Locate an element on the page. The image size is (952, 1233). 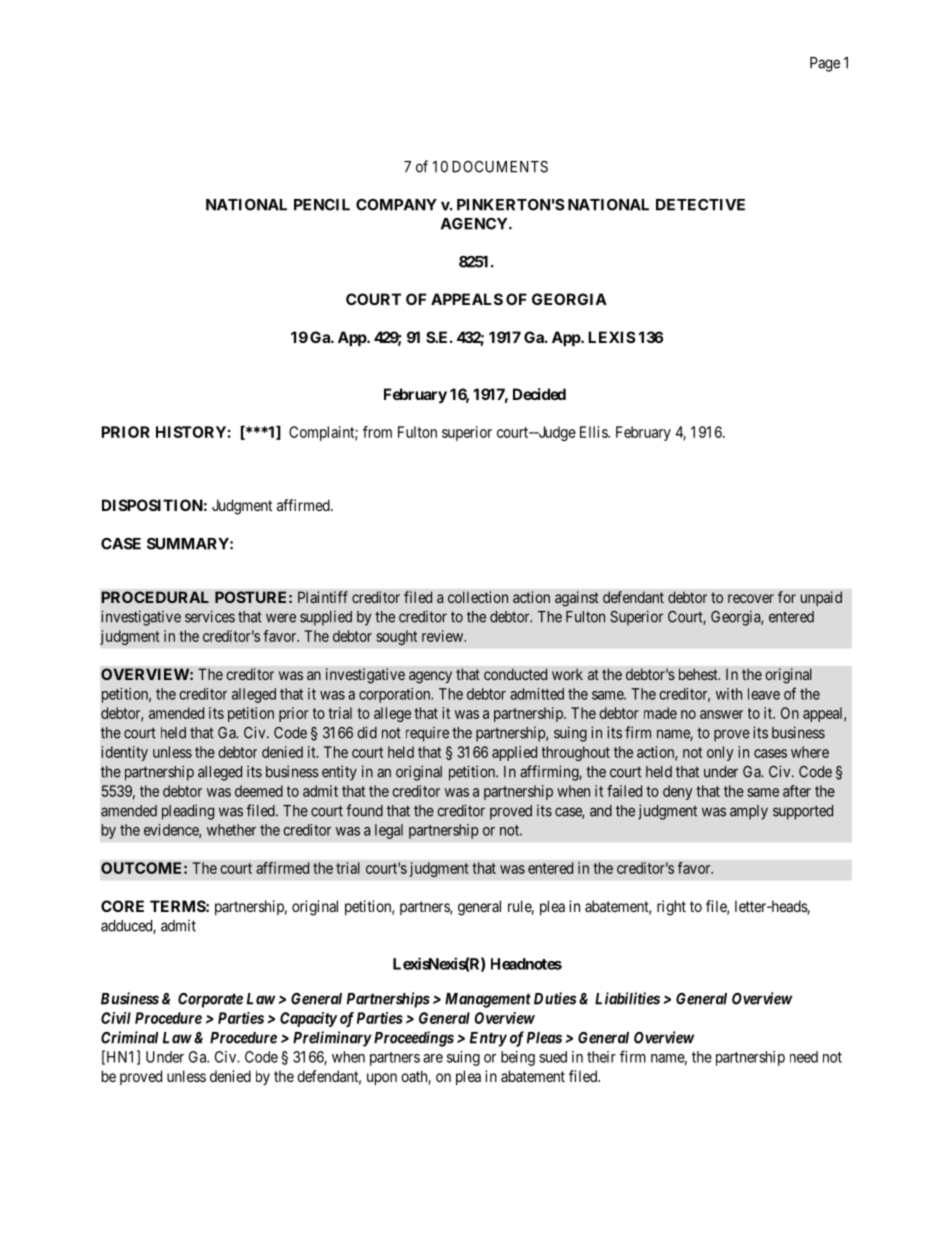
PENCIL is located at coordinates (322, 205).
